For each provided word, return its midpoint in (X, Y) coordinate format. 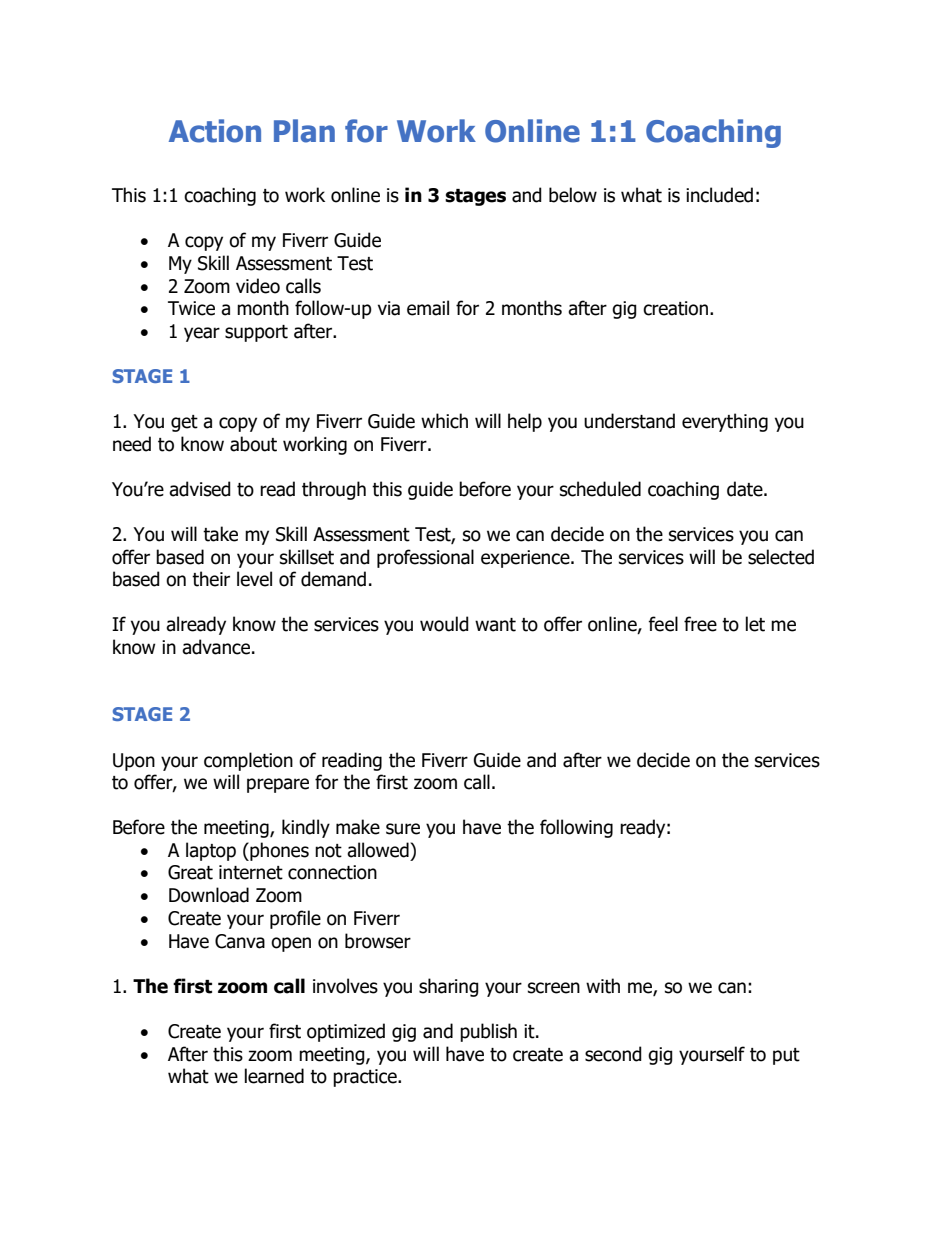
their (211, 579)
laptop (211, 851)
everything (725, 422)
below (573, 195)
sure (403, 829)
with (603, 986)
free (700, 624)
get (184, 423)
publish (488, 1032)
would (444, 624)
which (444, 421)
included (719, 195)
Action (215, 131)
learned (274, 1076)
